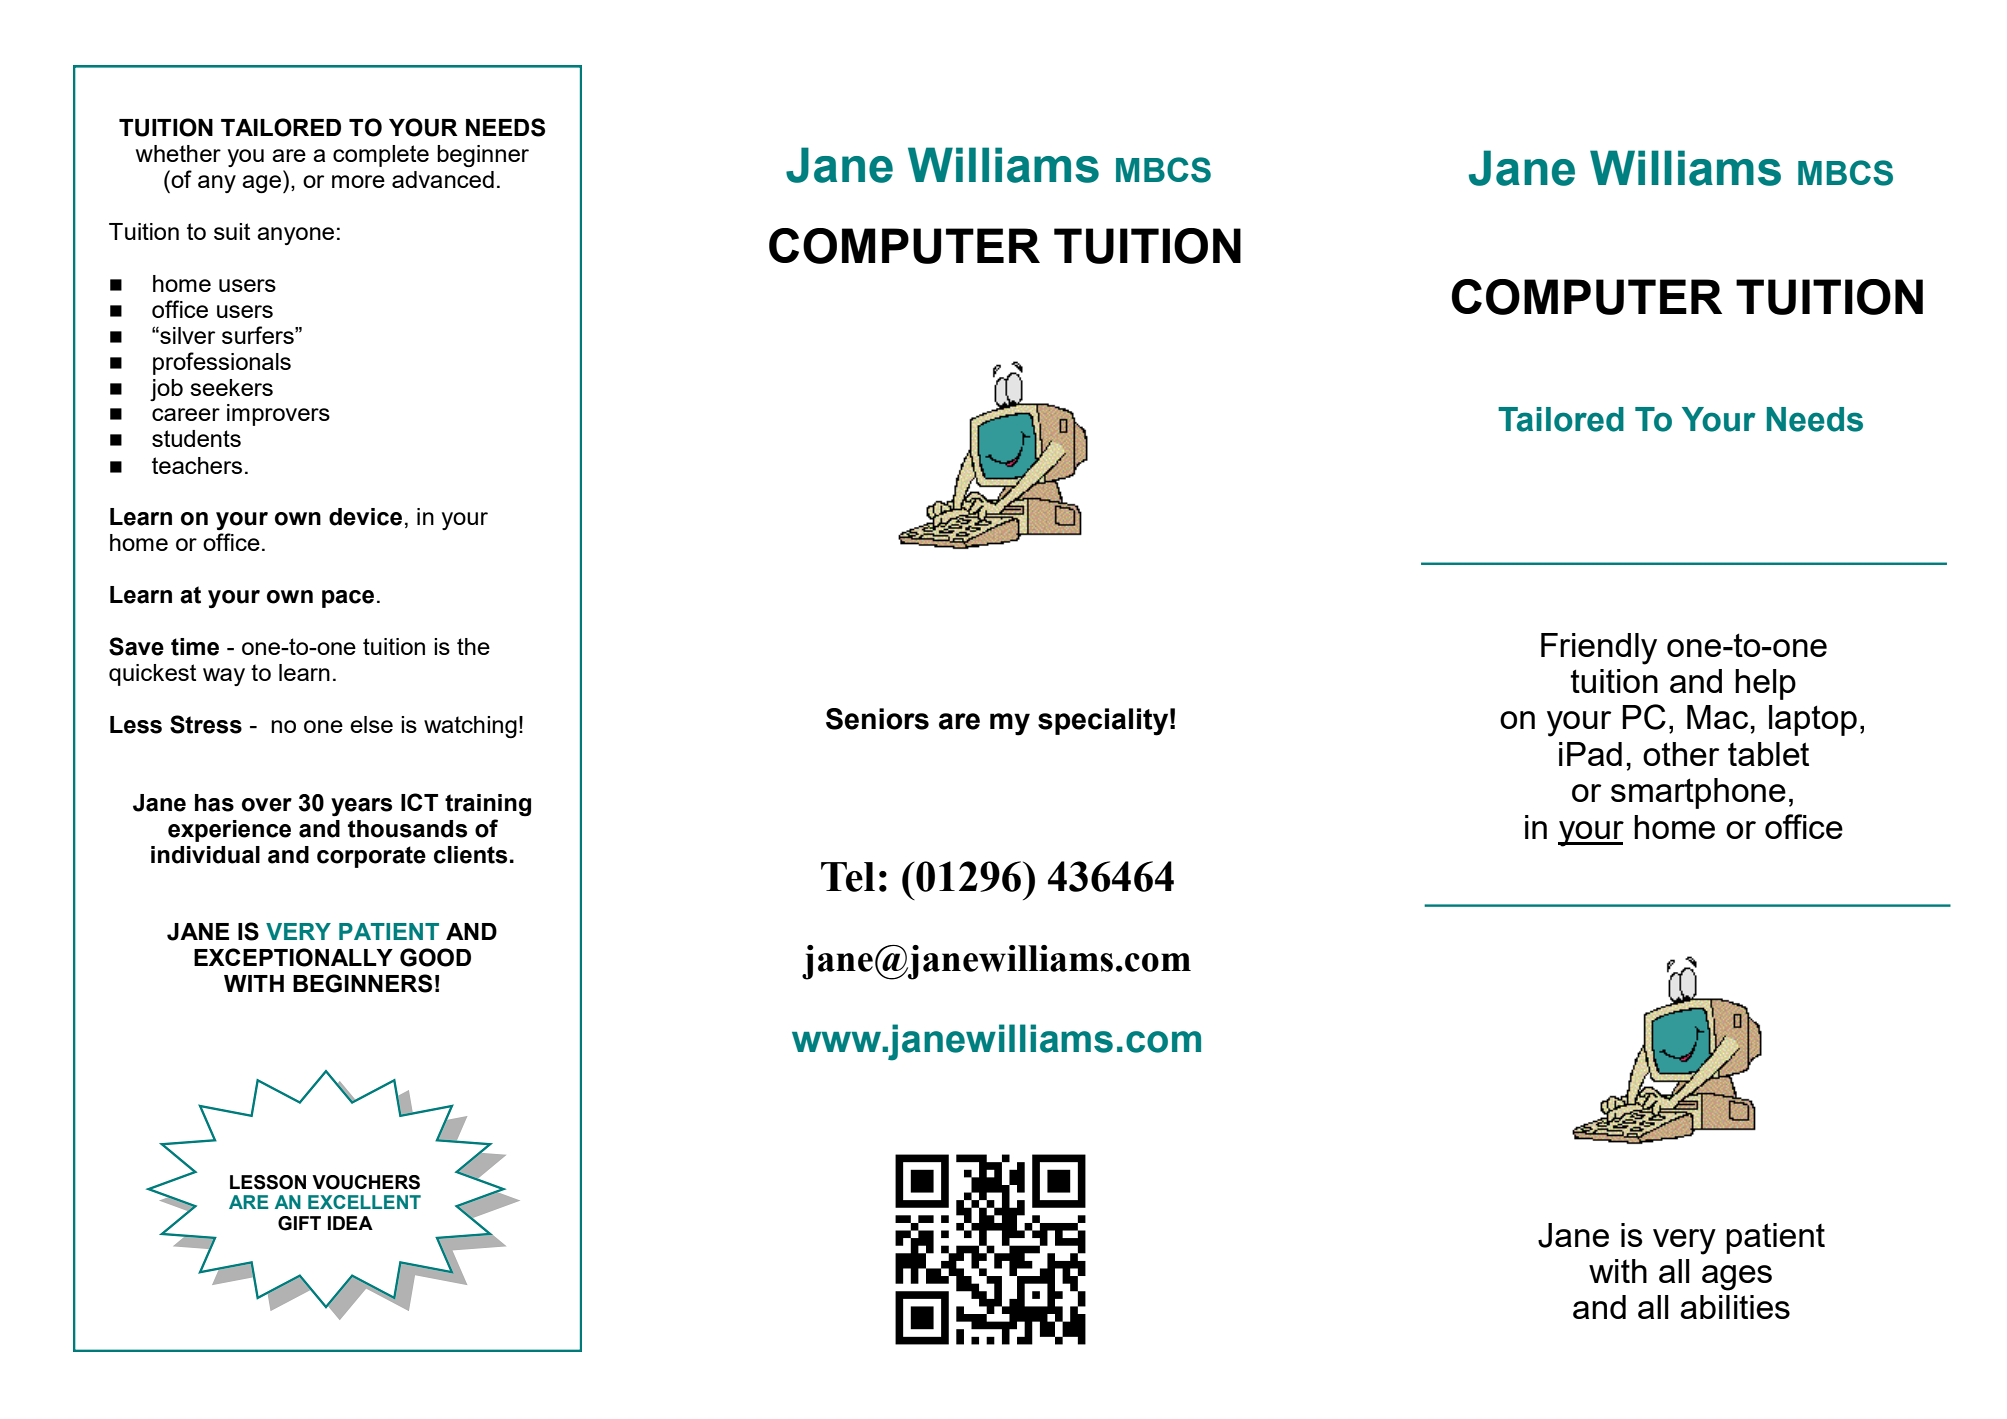 The width and height of the screenshot is (2007, 1419). Describe the element at coordinates (443, 179) in the screenshot. I see `advanced` at that location.
